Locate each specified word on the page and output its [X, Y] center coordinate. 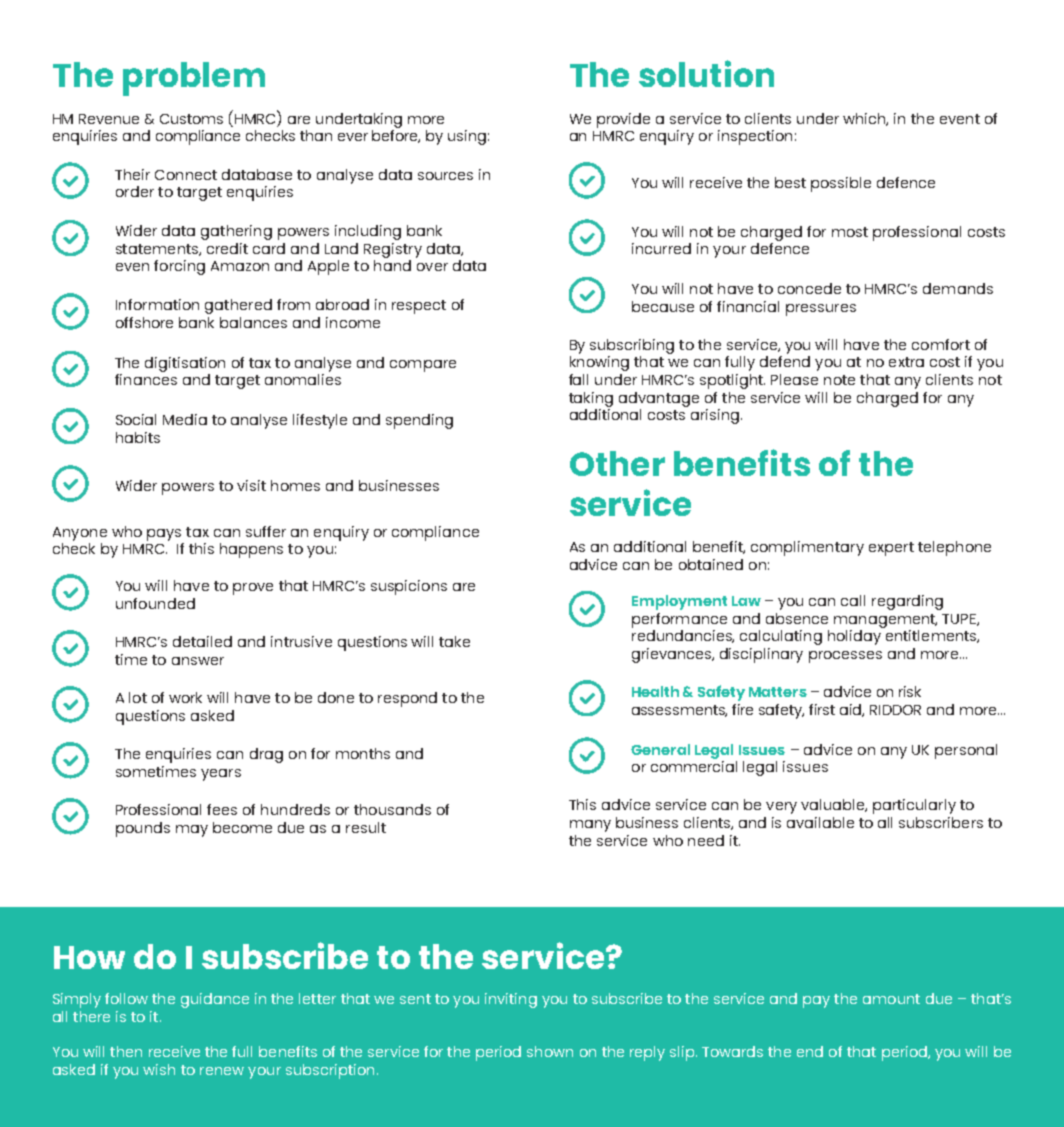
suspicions [409, 587]
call [853, 600]
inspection [755, 137]
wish [159, 1069]
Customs [191, 119]
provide [623, 120]
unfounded [155, 603]
